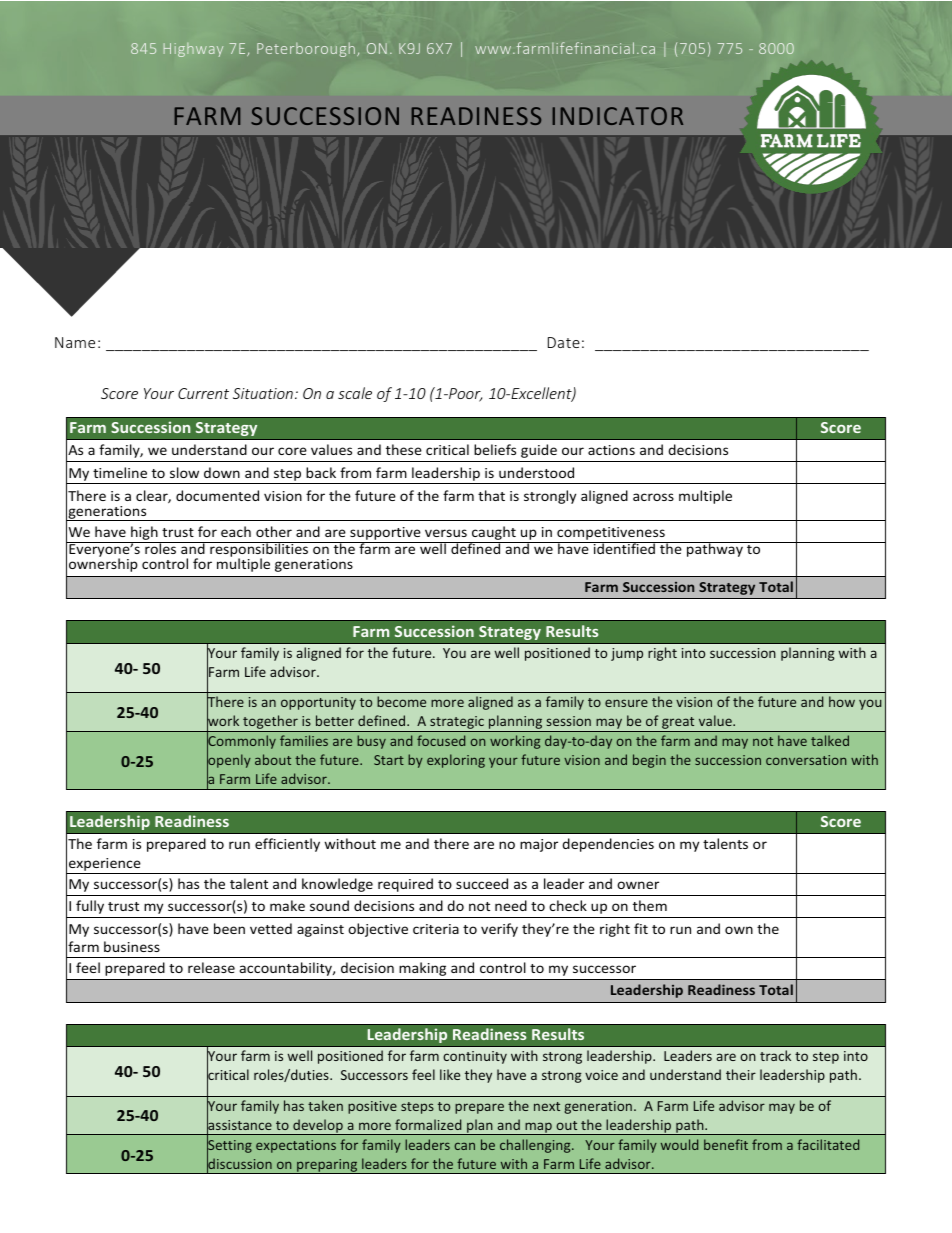 The height and width of the screenshot is (1233, 952). Describe the element at coordinates (465, 1146) in the screenshot. I see `can` at that location.
